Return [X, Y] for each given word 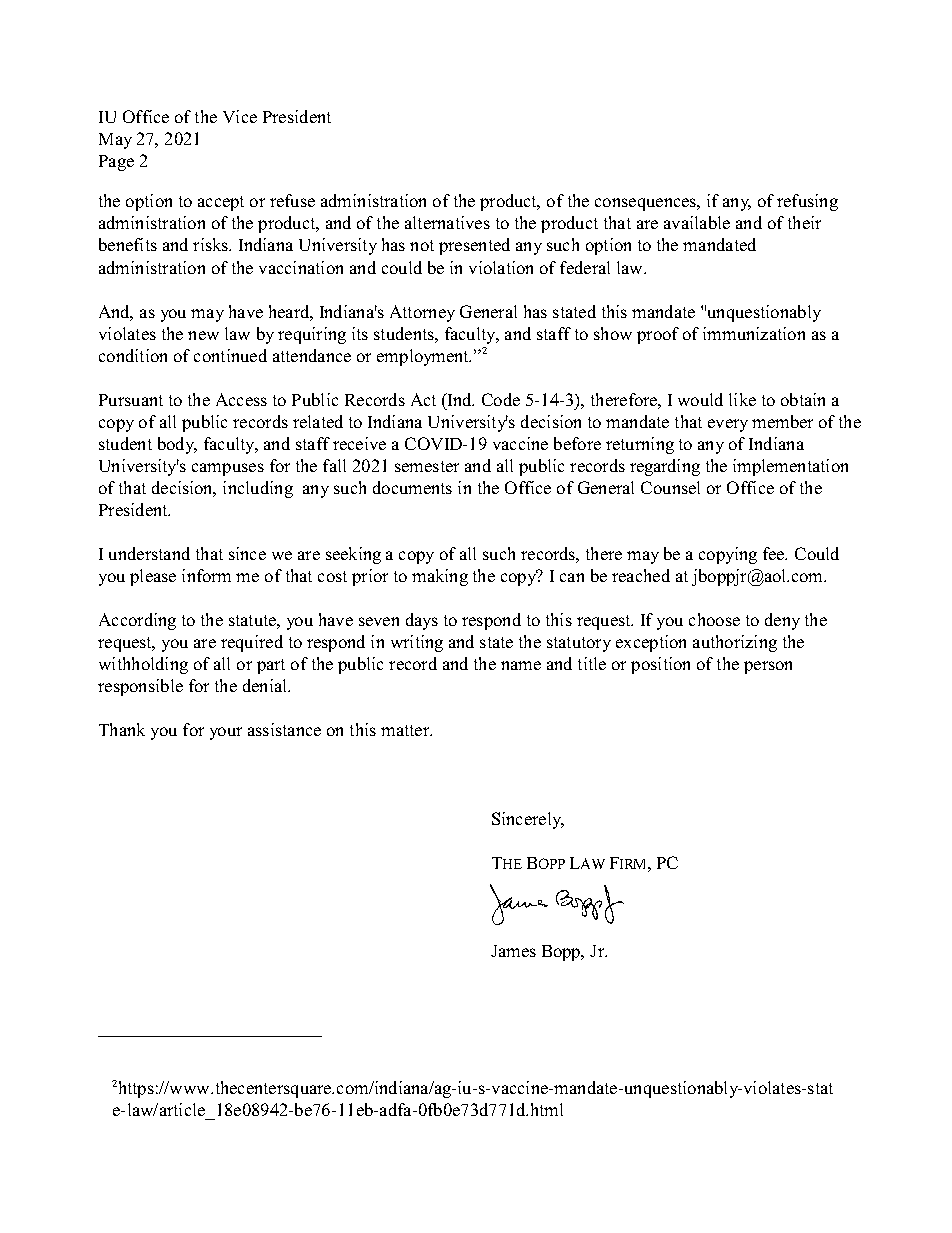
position [660, 665]
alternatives [447, 222]
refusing [807, 202]
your [226, 733]
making [440, 577]
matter [406, 730]
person [768, 667]
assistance [284, 729]
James [513, 951]
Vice [240, 116]
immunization [754, 333]
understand [149, 553]
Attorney [422, 313]
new [203, 335]
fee [775, 553]
